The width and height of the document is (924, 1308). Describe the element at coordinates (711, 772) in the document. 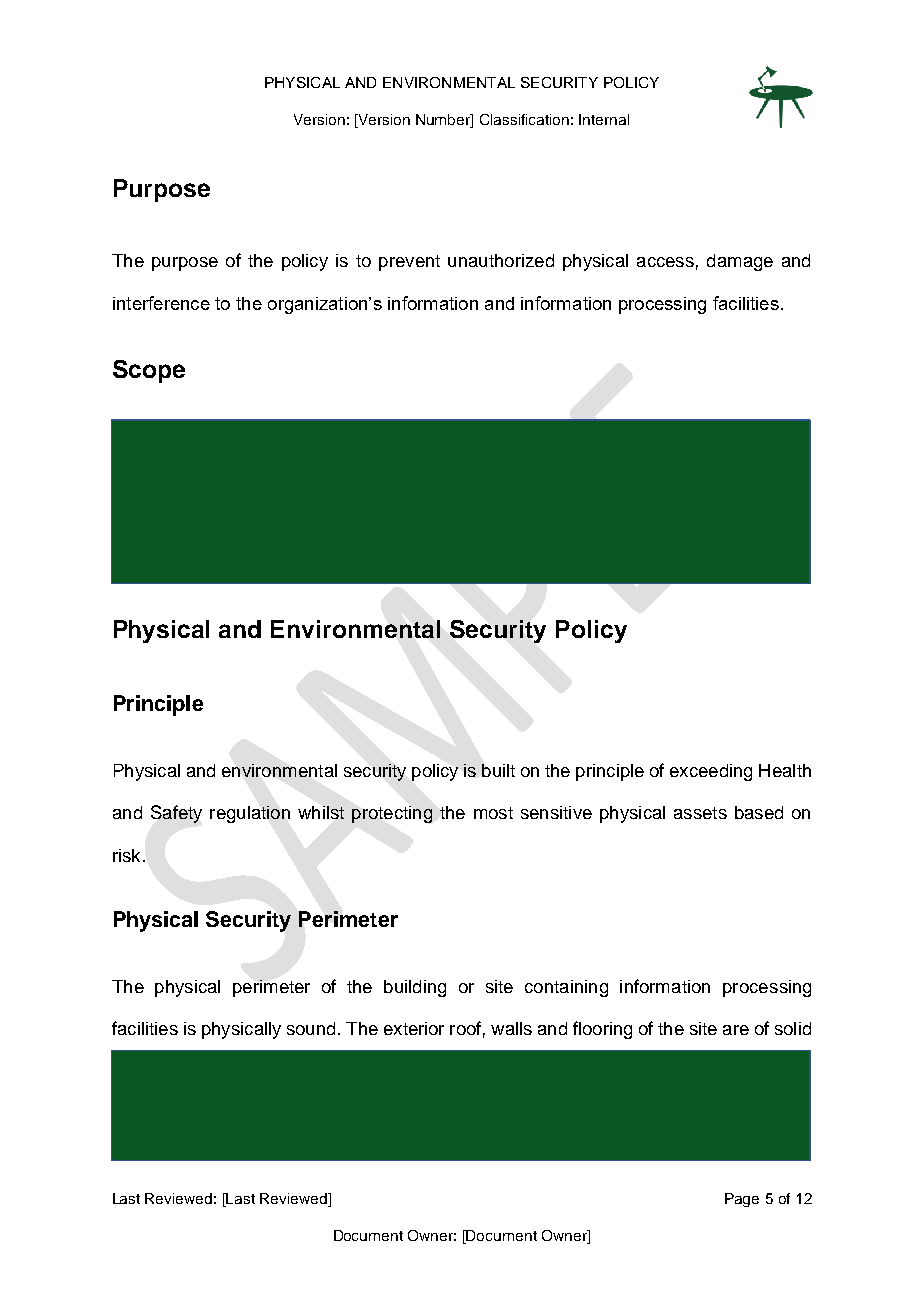

I see `exceeding` at that location.
